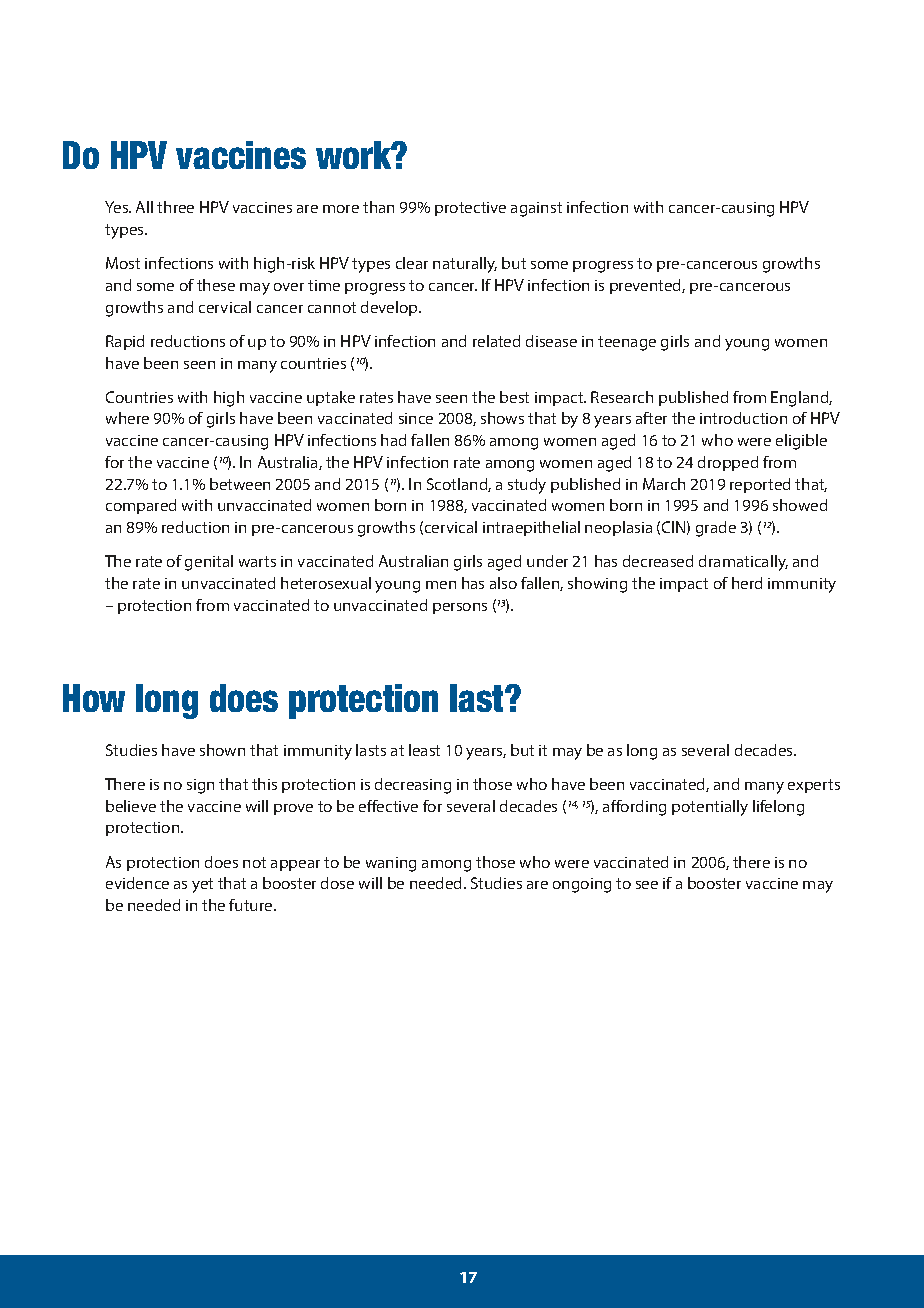 The height and width of the screenshot is (1308, 924). What do you see at coordinates (747, 583) in the screenshot?
I see `herd` at bounding box center [747, 583].
